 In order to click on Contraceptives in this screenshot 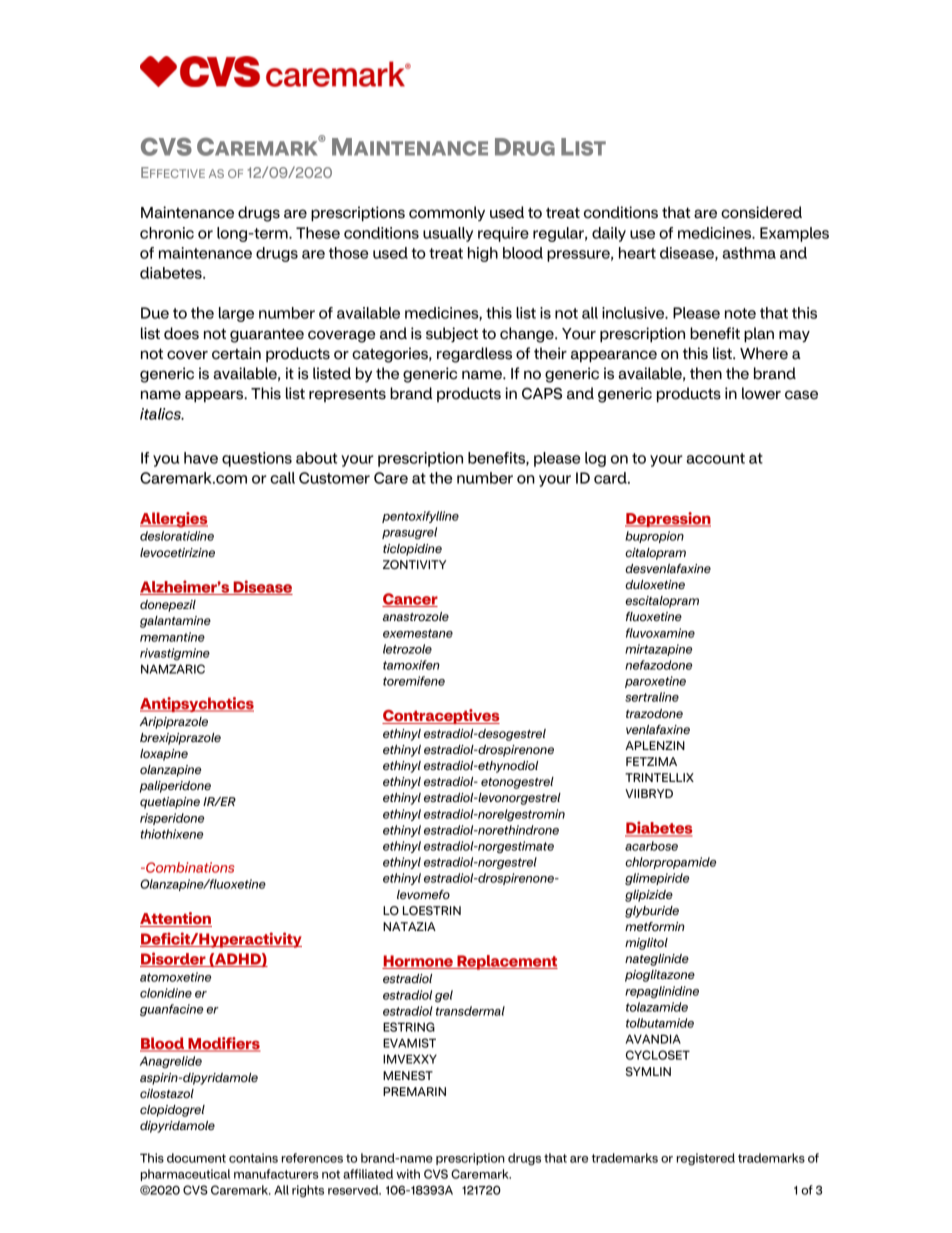, I will do `click(441, 716)`.
